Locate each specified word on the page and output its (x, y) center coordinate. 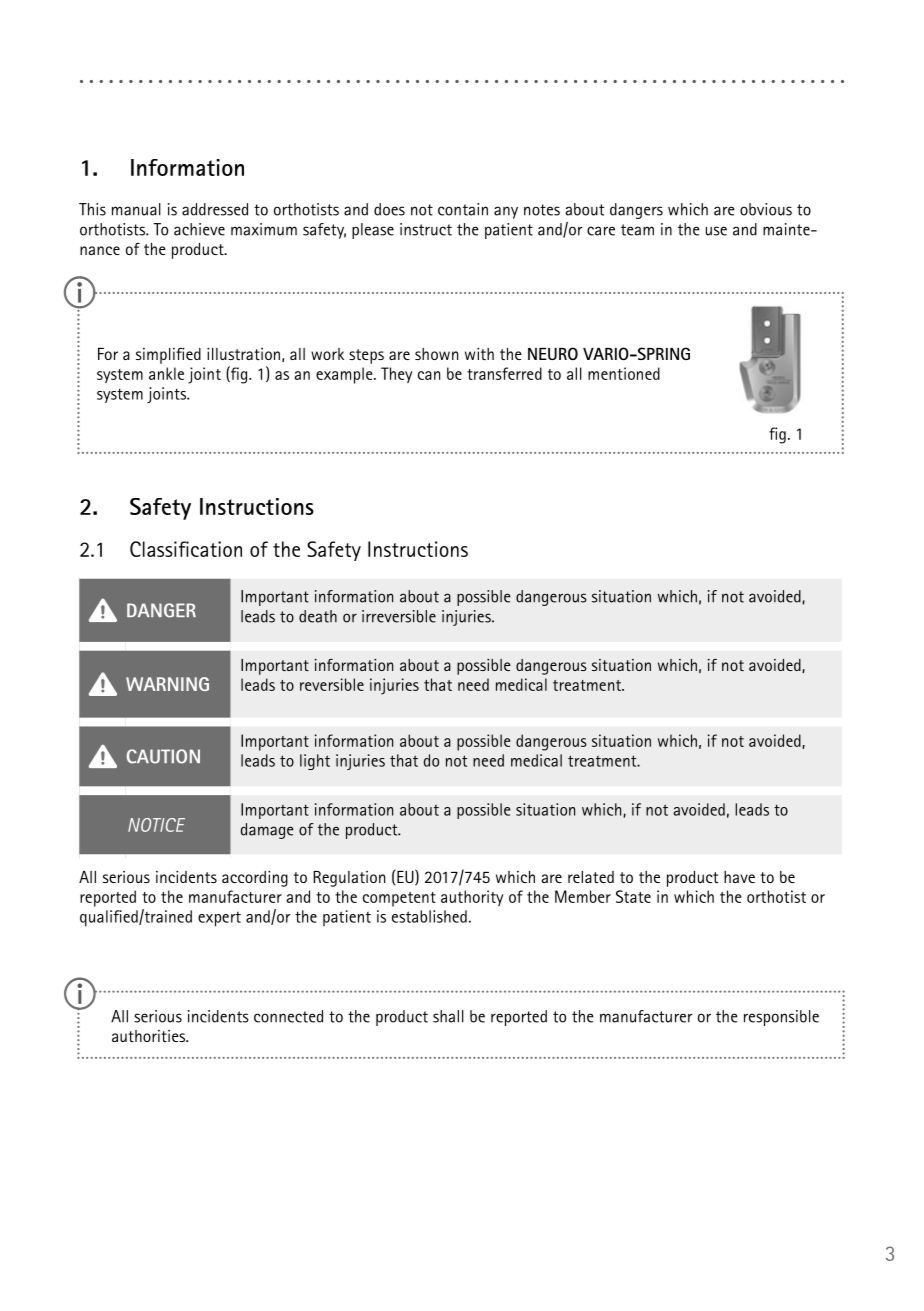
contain (463, 209)
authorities (150, 1036)
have (739, 877)
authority (472, 898)
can (429, 375)
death (318, 616)
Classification (186, 549)
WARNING (167, 684)
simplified (168, 356)
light (315, 762)
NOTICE (156, 825)
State (633, 896)
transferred (504, 373)
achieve (199, 229)
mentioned (624, 373)
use (716, 231)
